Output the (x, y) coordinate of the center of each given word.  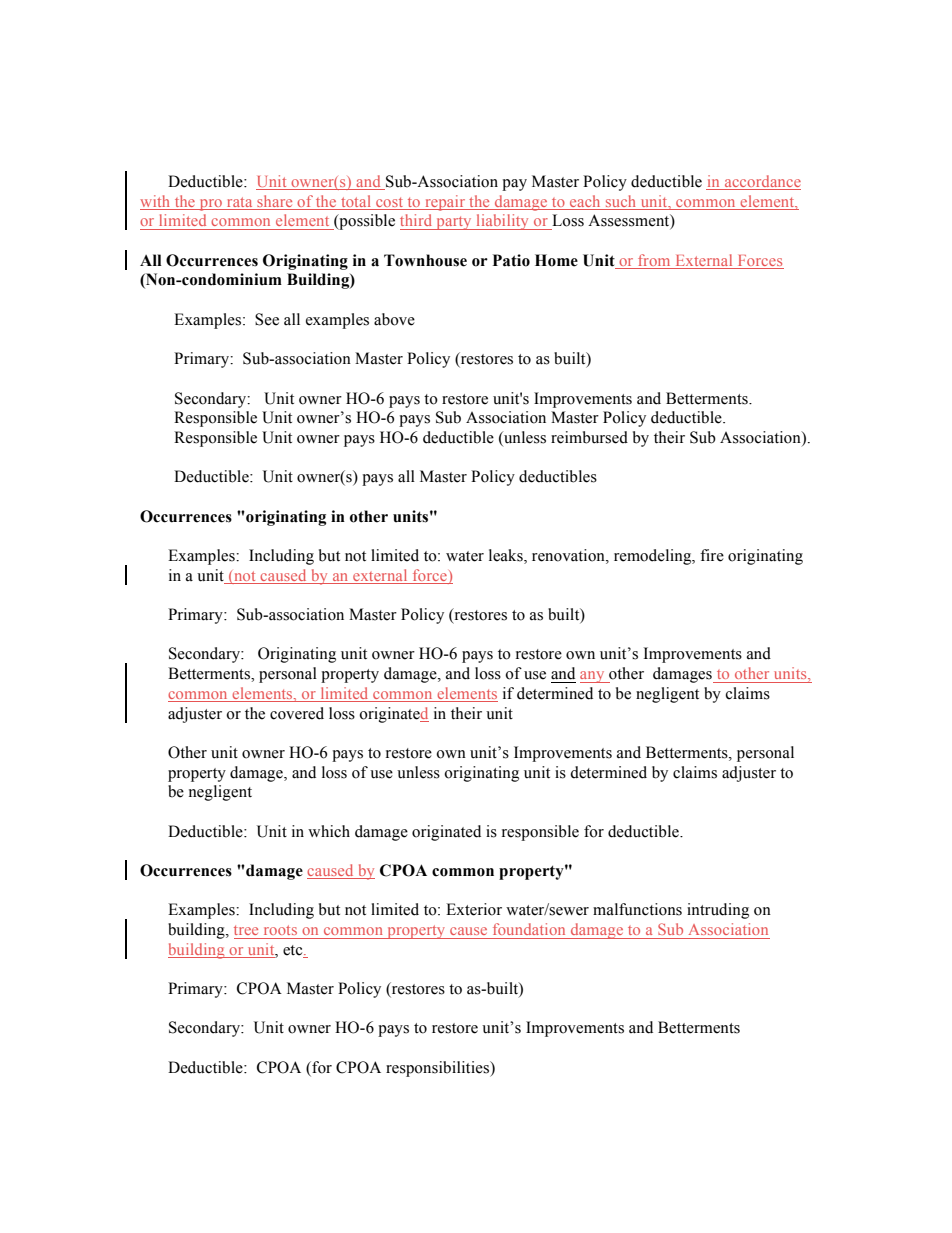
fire (712, 555)
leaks (507, 556)
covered (297, 713)
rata (239, 202)
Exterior (474, 909)
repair (445, 203)
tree (246, 930)
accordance (762, 182)
